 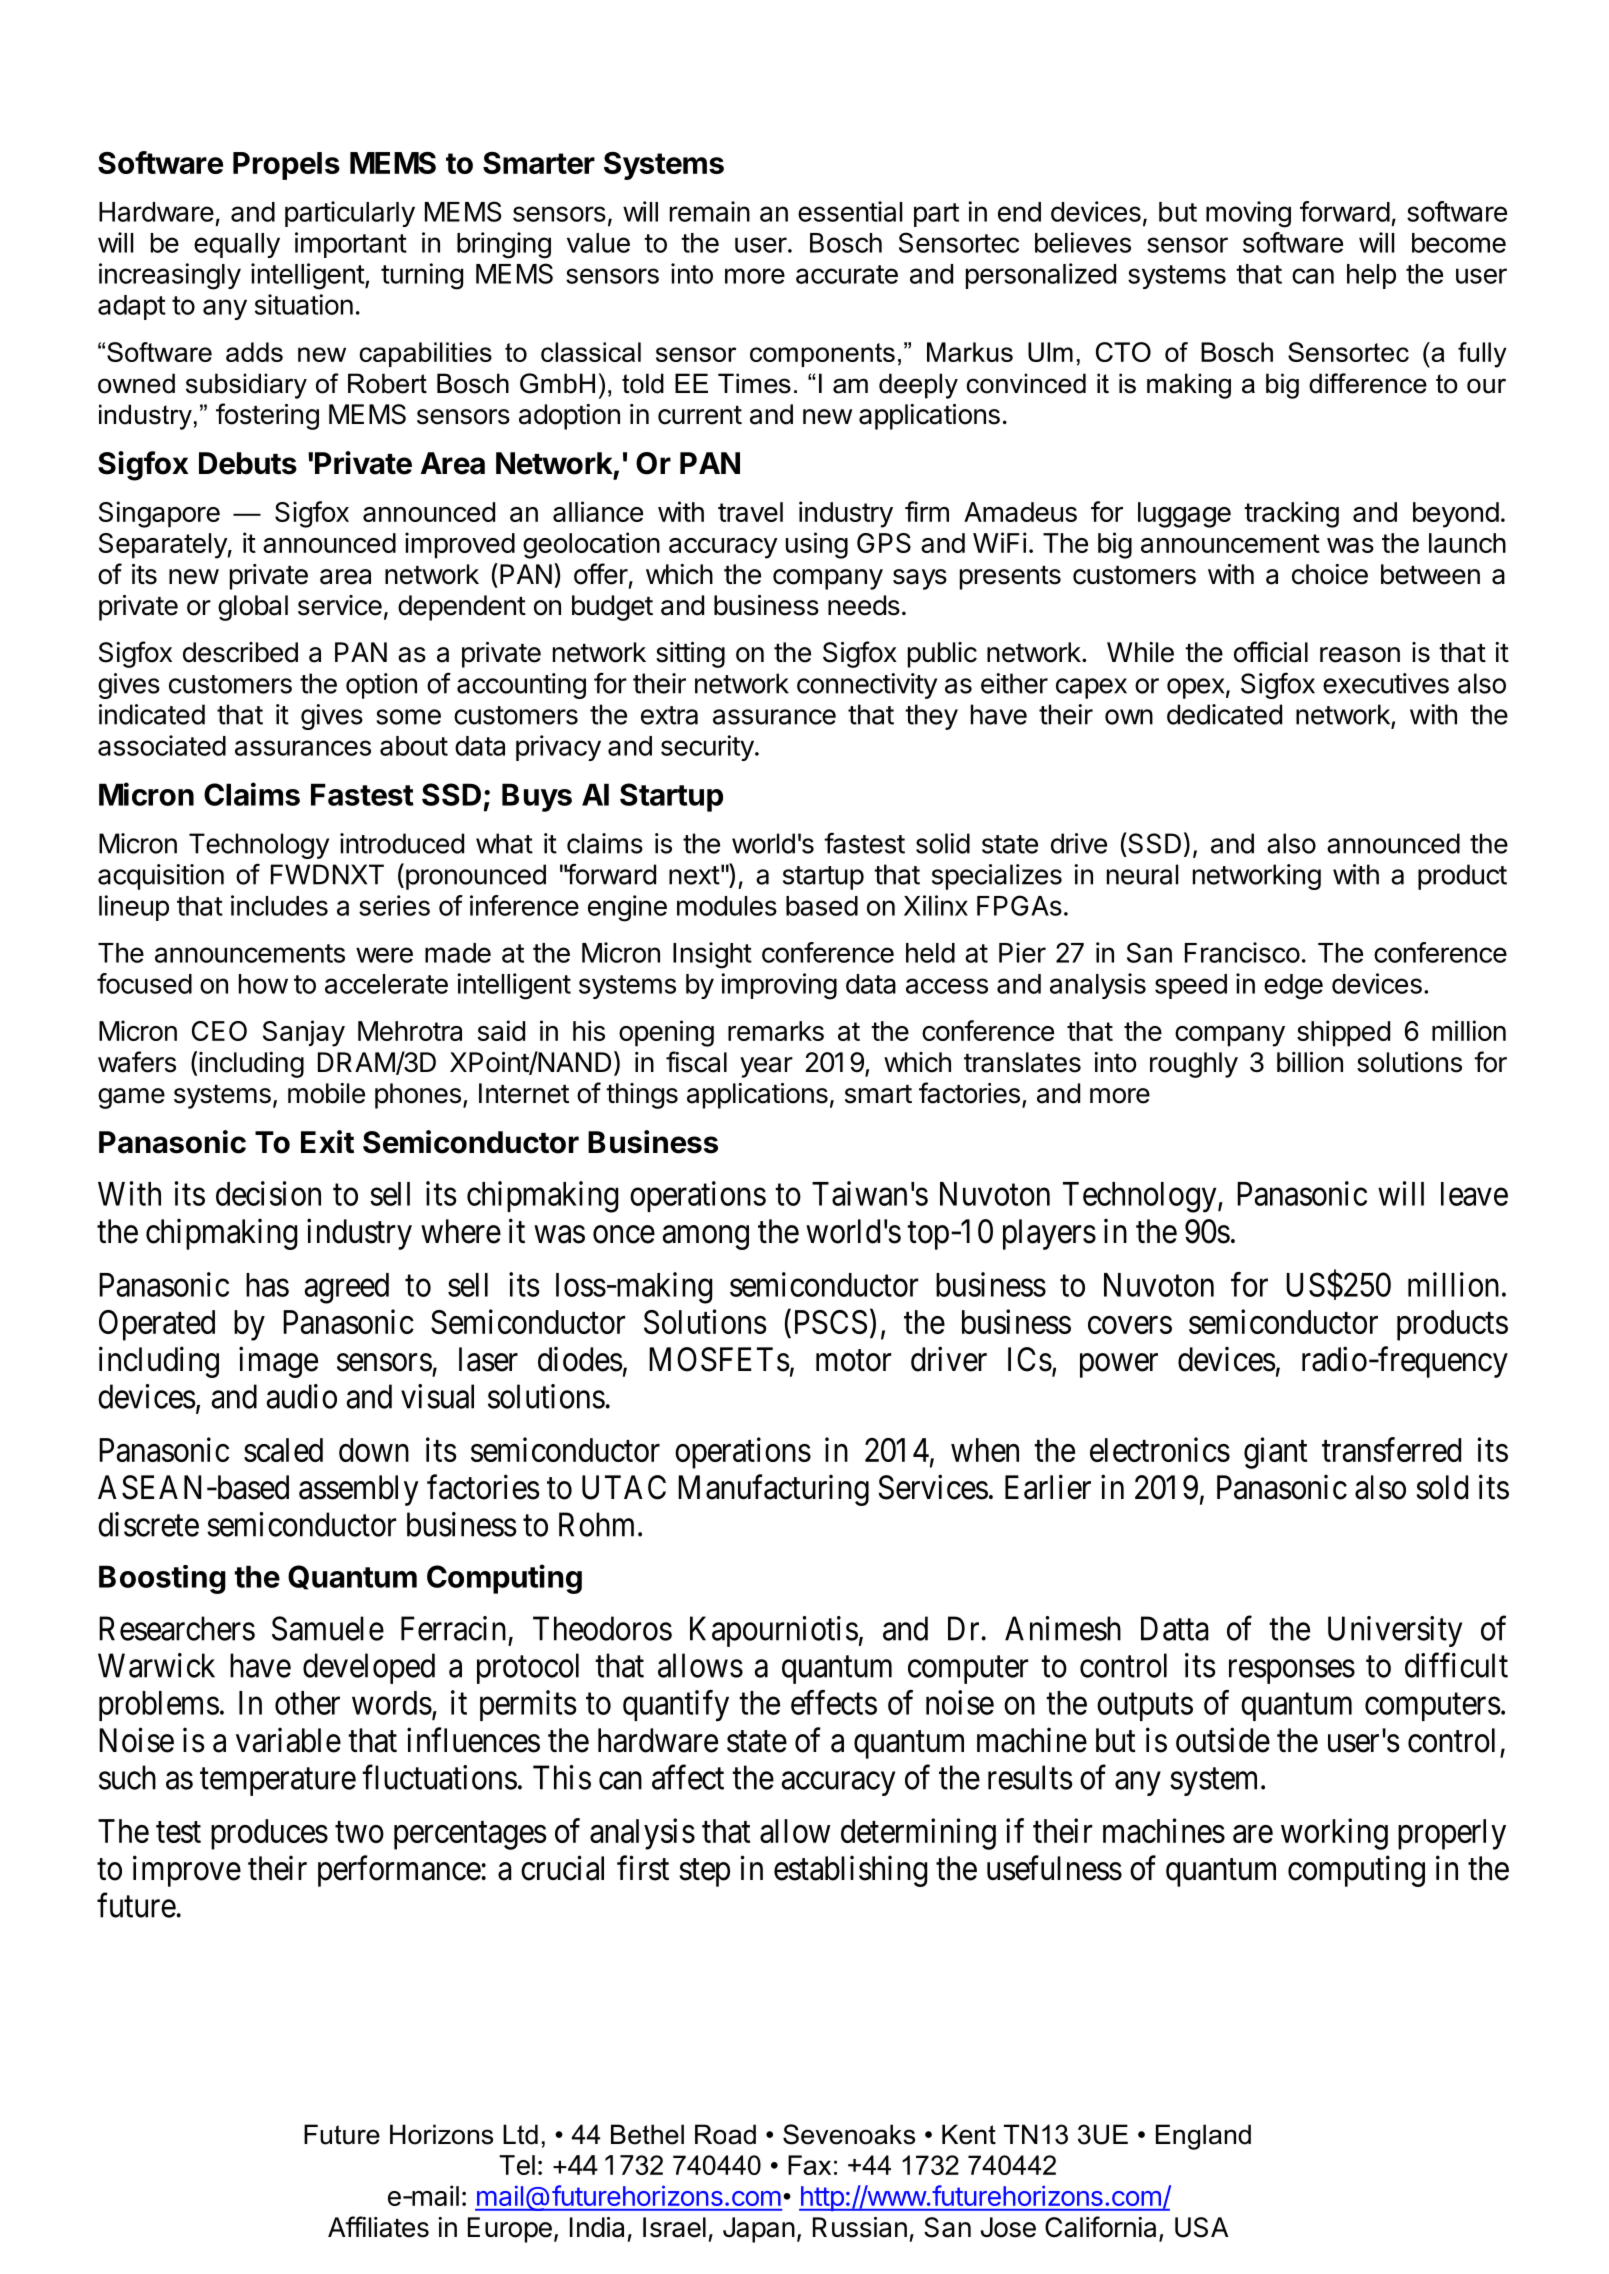 What do you see at coordinates (850, 211) in the document?
I see `essential` at bounding box center [850, 211].
